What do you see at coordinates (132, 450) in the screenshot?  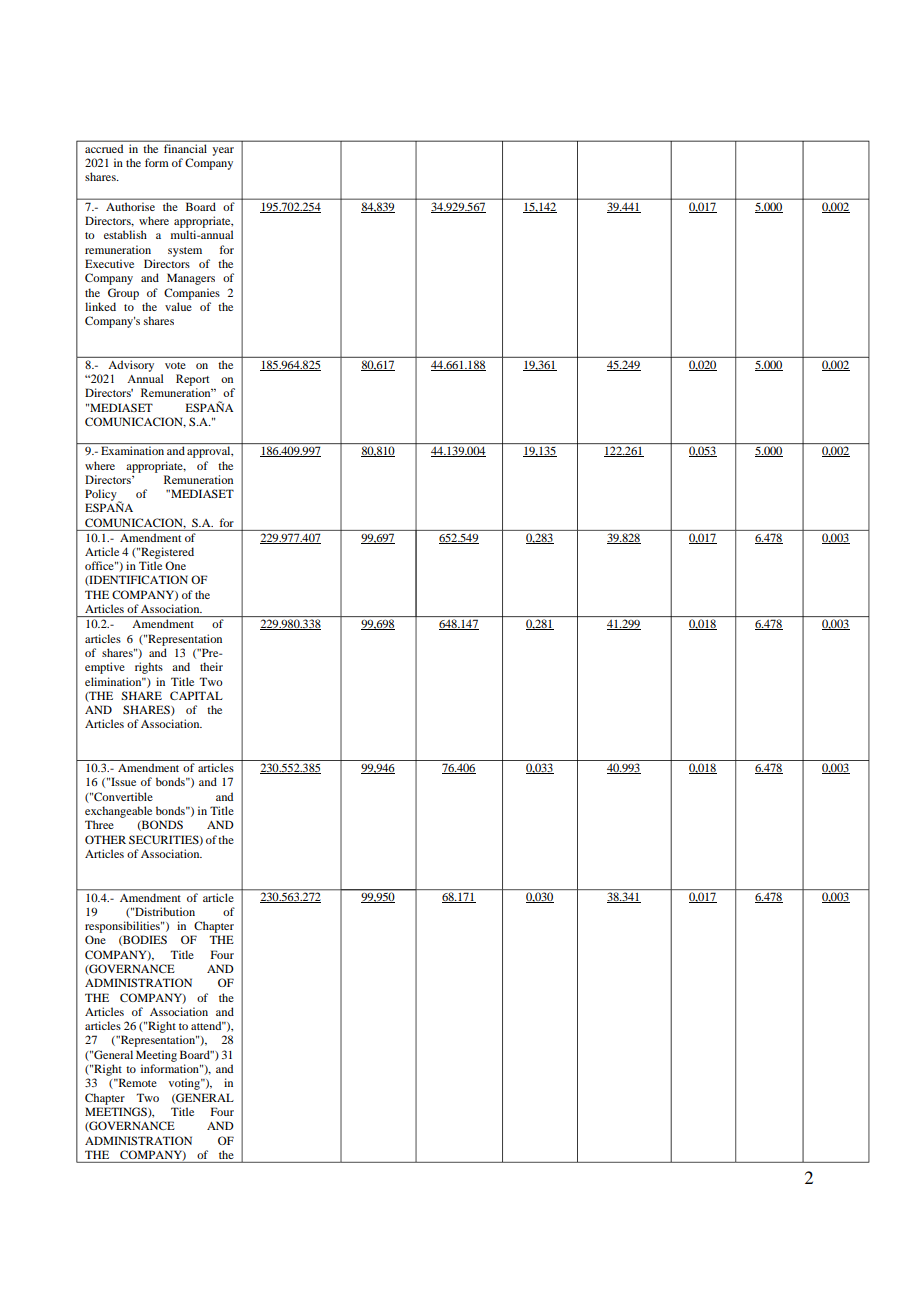 I see `Examination` at bounding box center [132, 450].
